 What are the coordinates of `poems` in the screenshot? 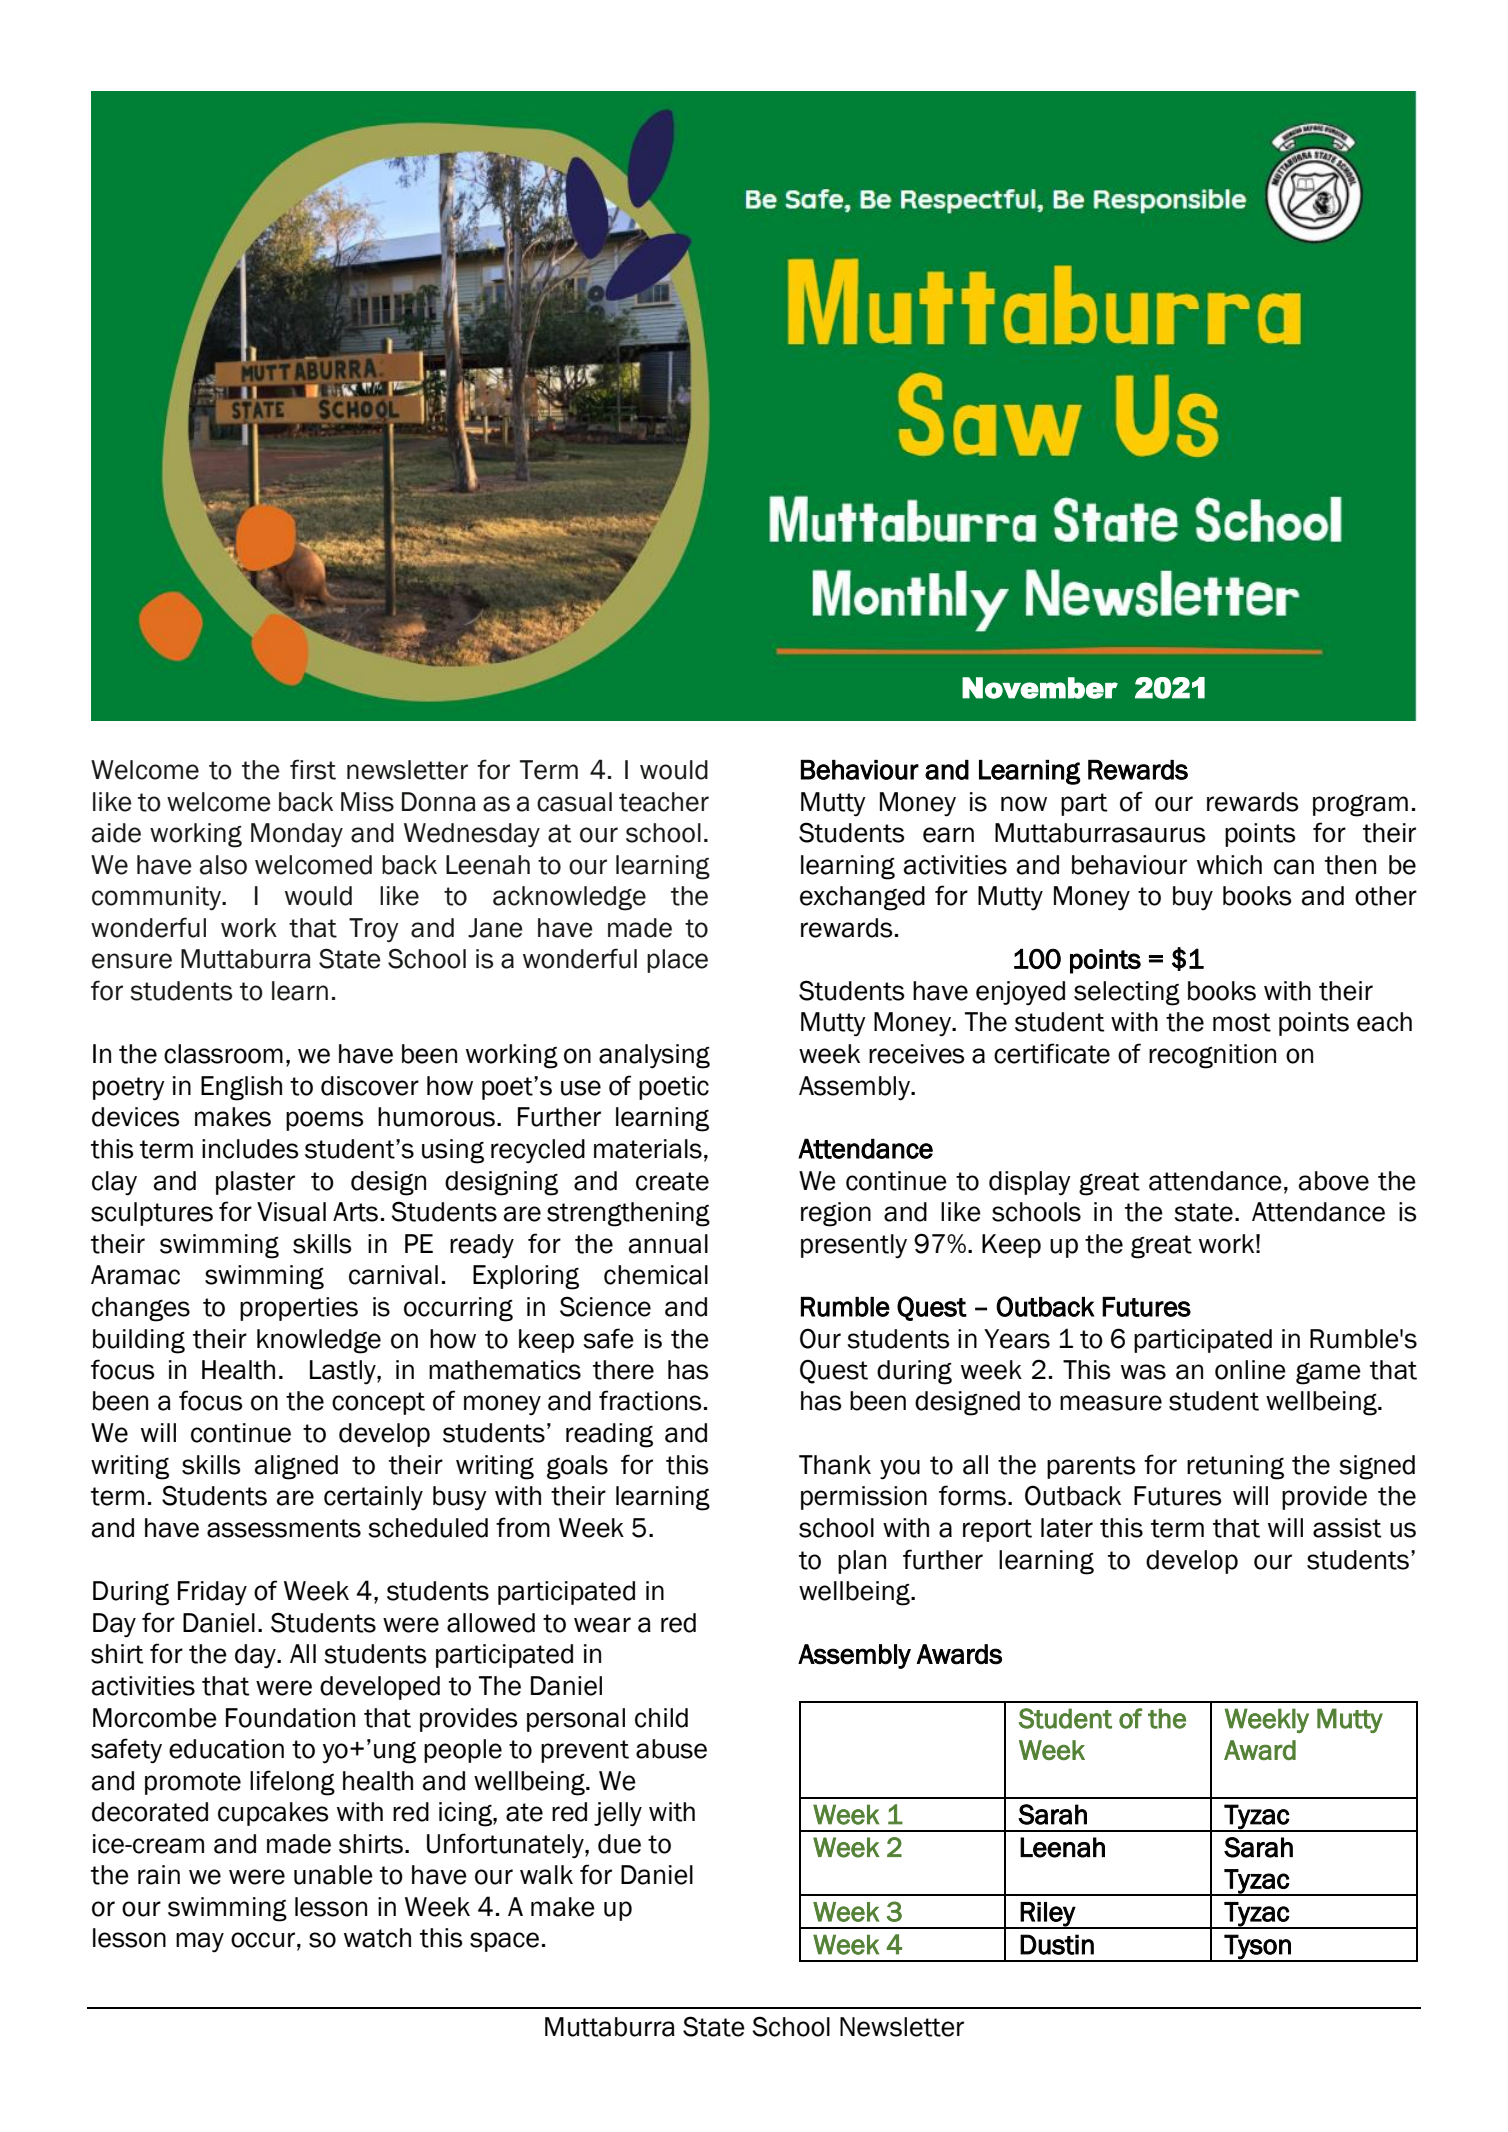 It's located at (324, 1121).
